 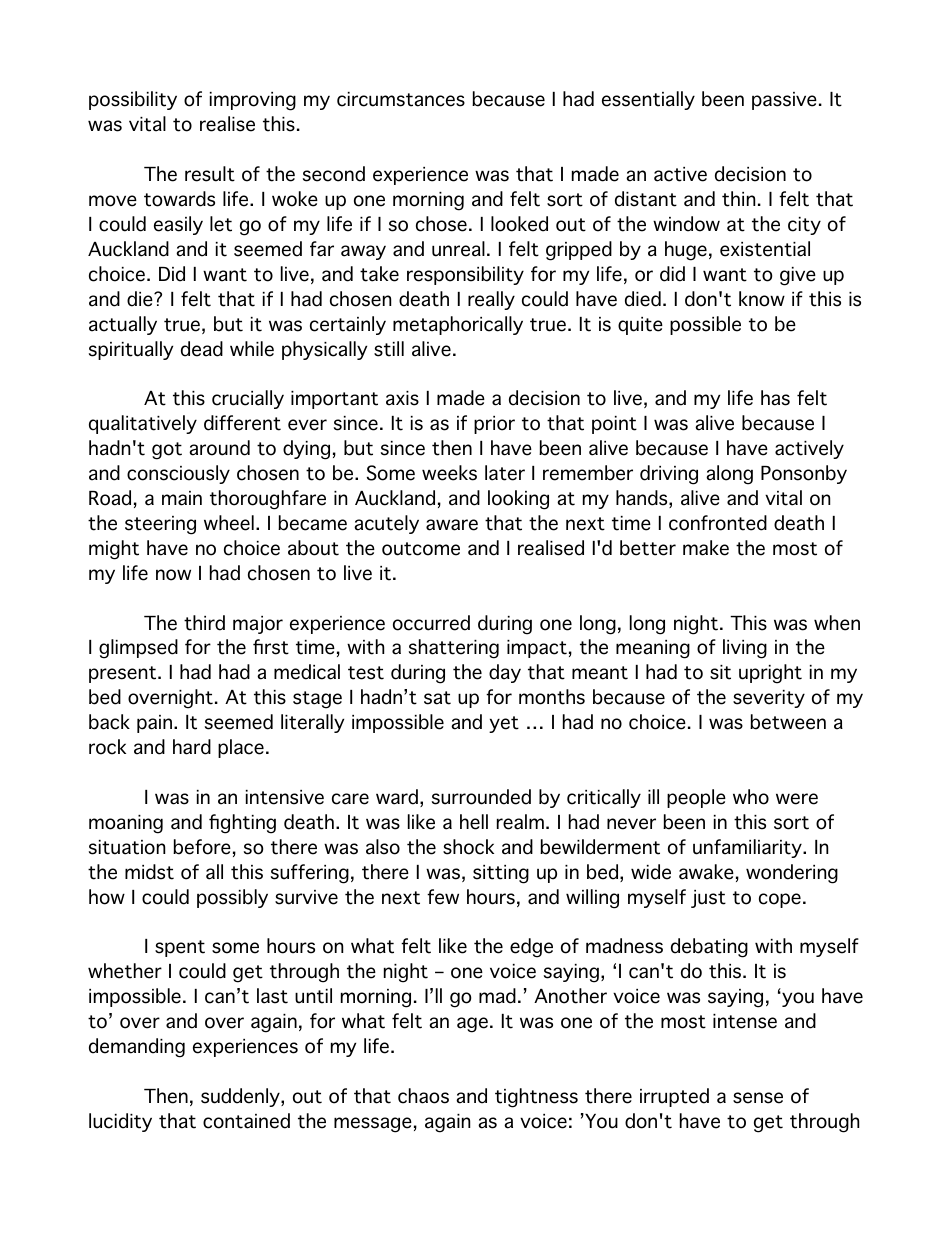 I want to click on result, so click(x=210, y=174).
